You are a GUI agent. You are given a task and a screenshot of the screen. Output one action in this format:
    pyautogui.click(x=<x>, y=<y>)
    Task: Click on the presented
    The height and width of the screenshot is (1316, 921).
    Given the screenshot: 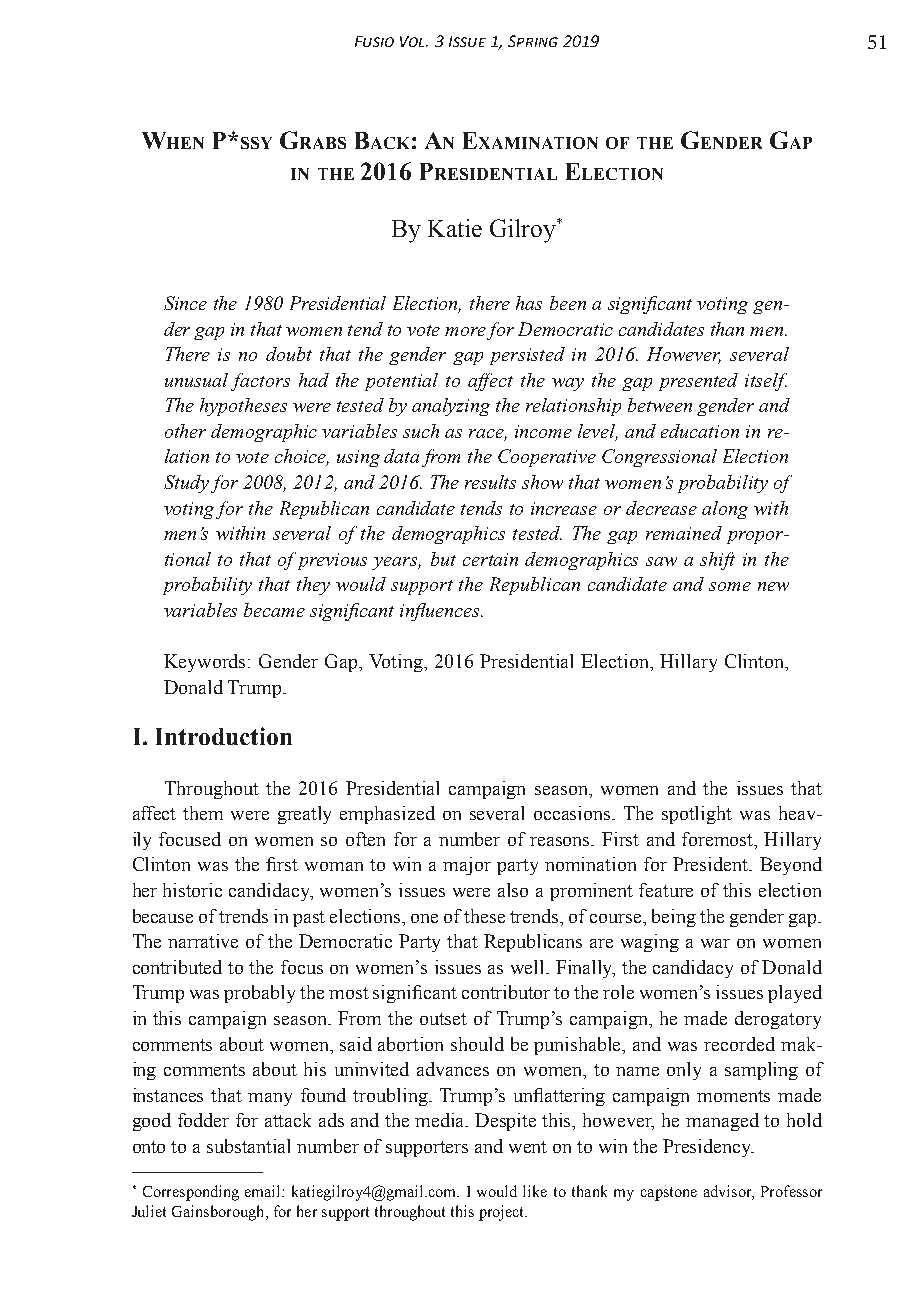 What is the action you would take?
    pyautogui.click(x=698, y=382)
